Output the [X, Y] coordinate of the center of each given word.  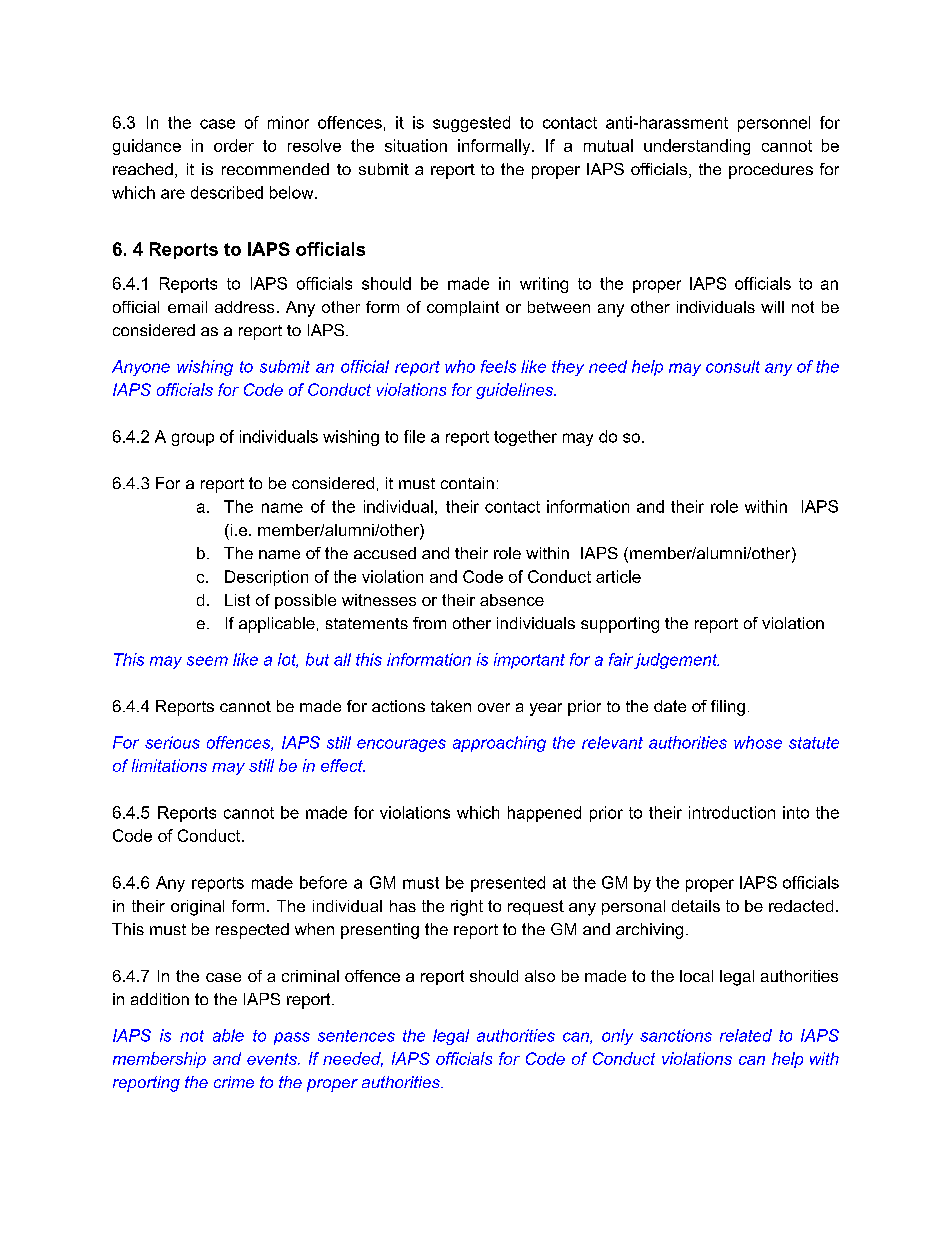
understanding [697, 147]
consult [733, 366]
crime [234, 1082]
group [193, 439]
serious [172, 742]
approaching [499, 744]
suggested [471, 124]
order [234, 145]
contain [467, 483]
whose [758, 742]
